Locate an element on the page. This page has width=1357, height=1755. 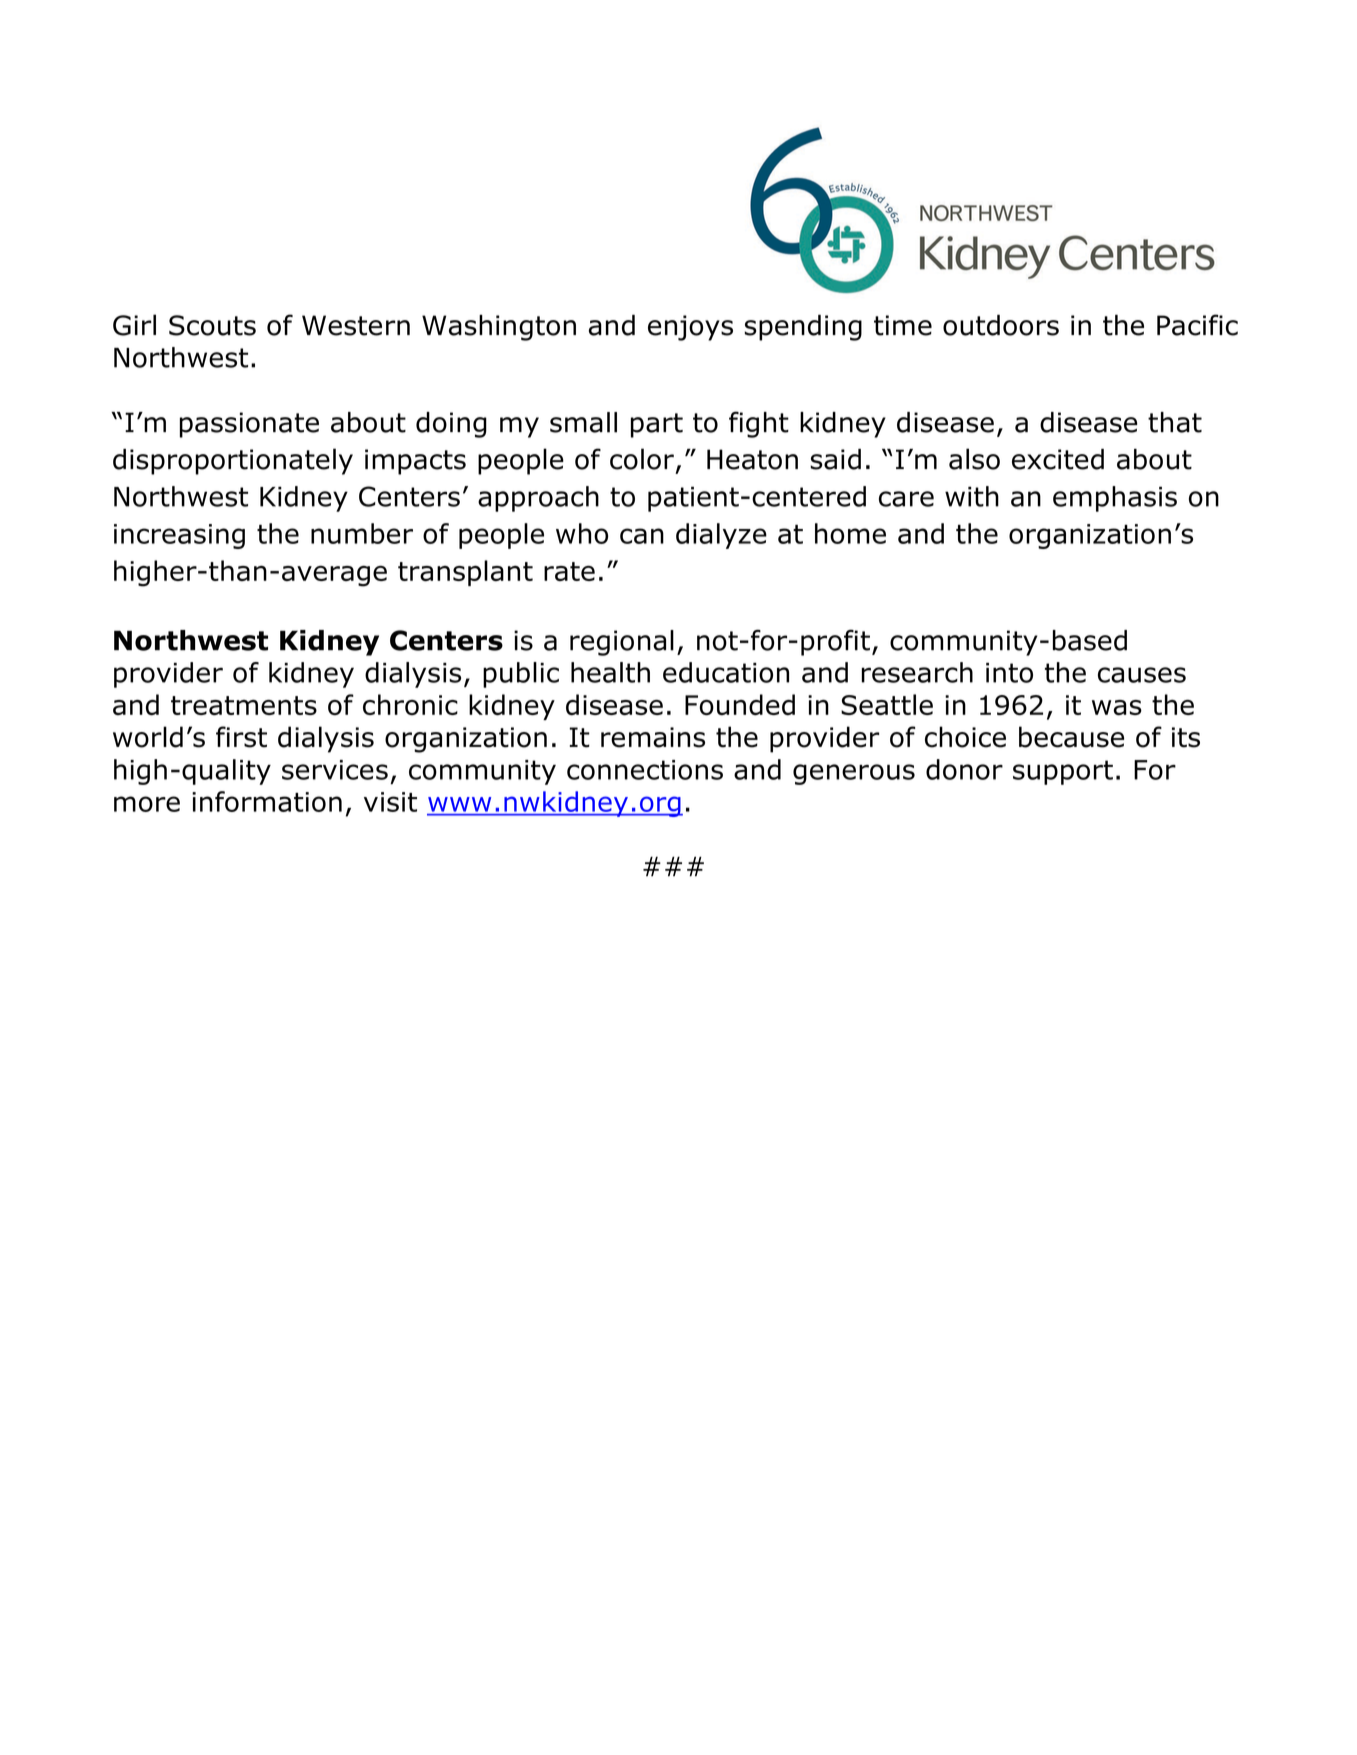
outdoors is located at coordinates (1001, 325).
